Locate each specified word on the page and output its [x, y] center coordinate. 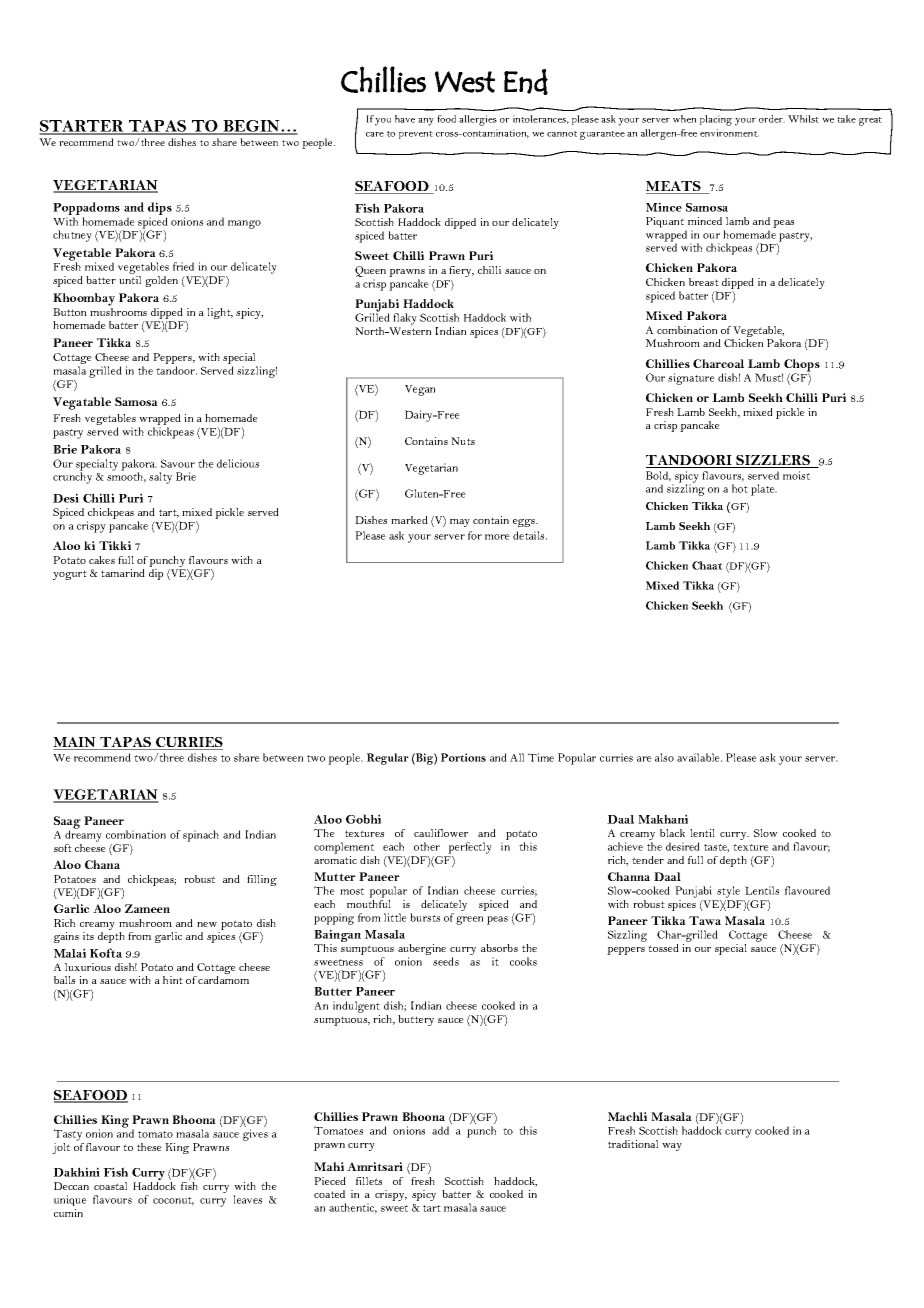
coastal [110, 1186]
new [207, 924]
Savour [178, 463]
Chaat [707, 565]
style [729, 893]
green [469, 920]
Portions [463, 757]
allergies [478, 120]
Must [769, 377]
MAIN [75, 743]
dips [160, 210]
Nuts [463, 441]
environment [729, 133]
